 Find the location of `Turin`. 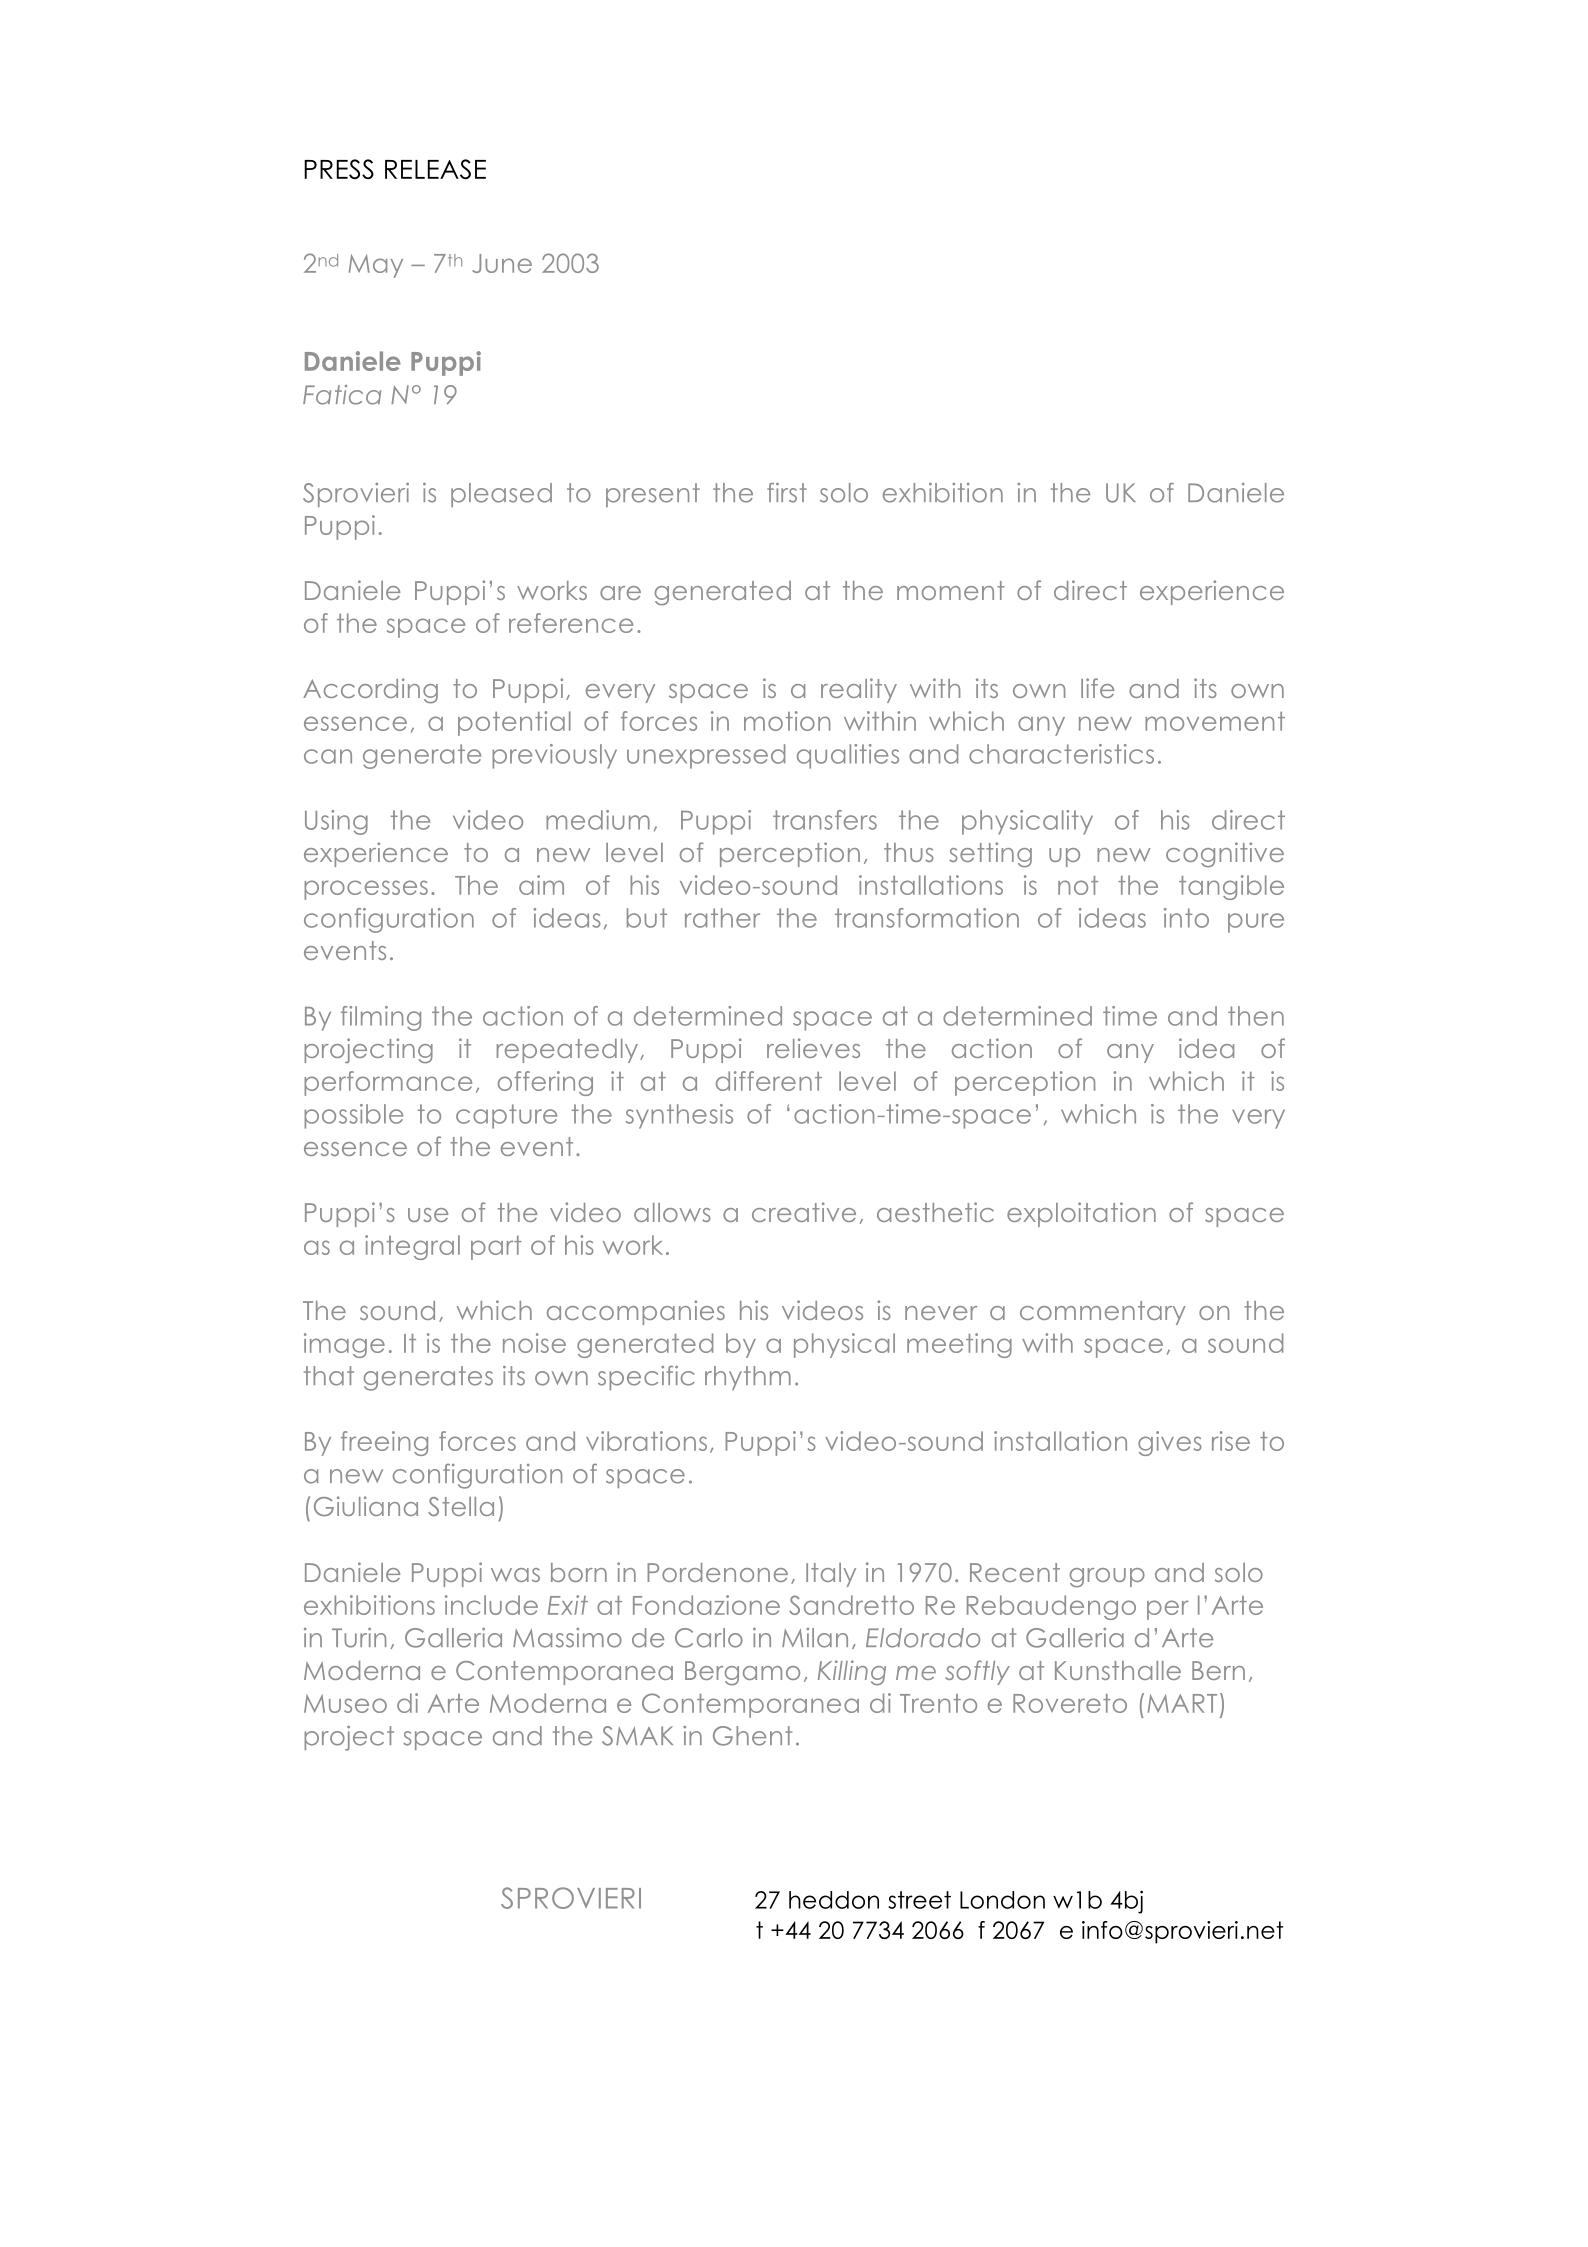

Turin is located at coordinates (359, 1638).
